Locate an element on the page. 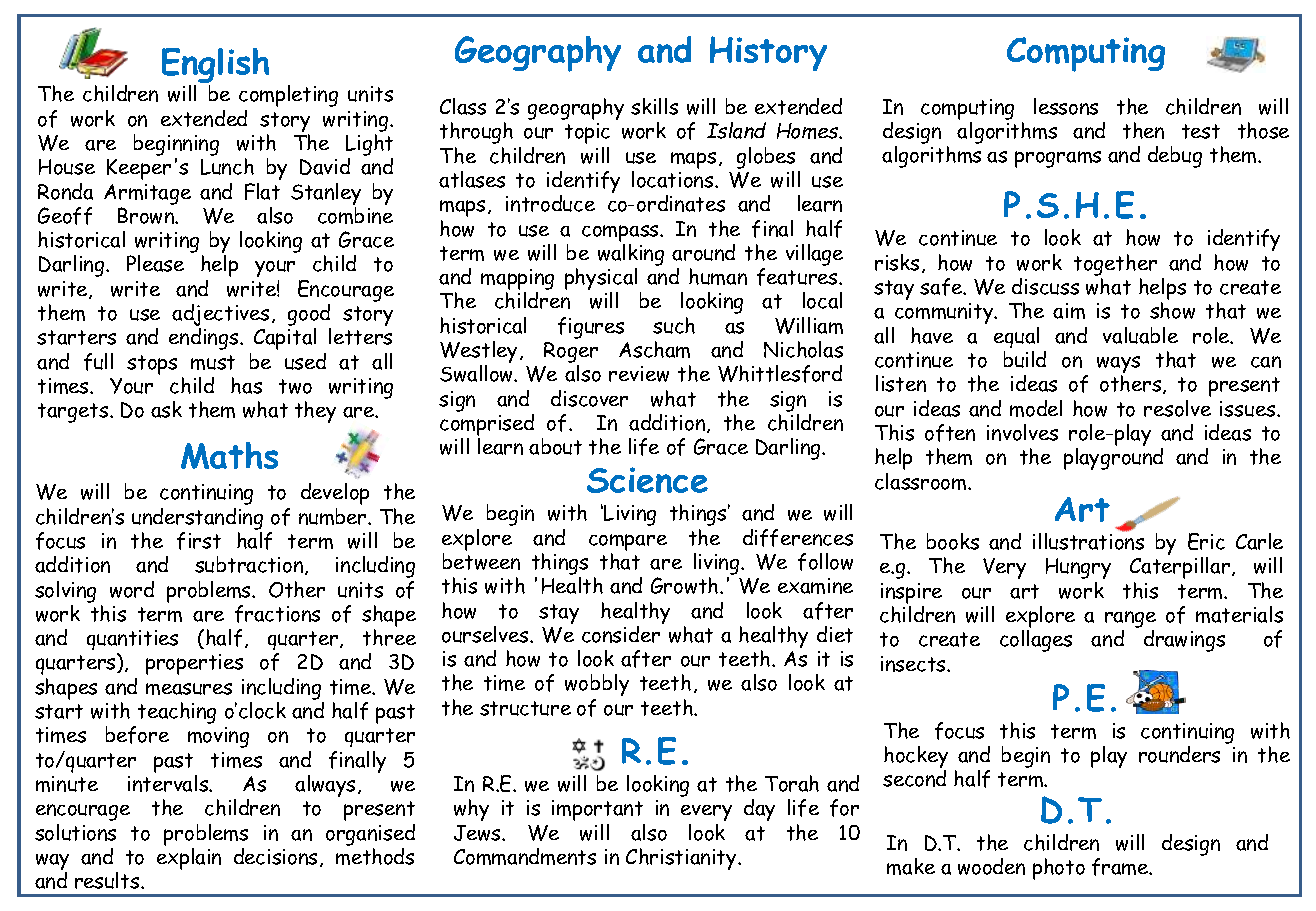 The image size is (1316, 911). Growth is located at coordinates (686, 585).
